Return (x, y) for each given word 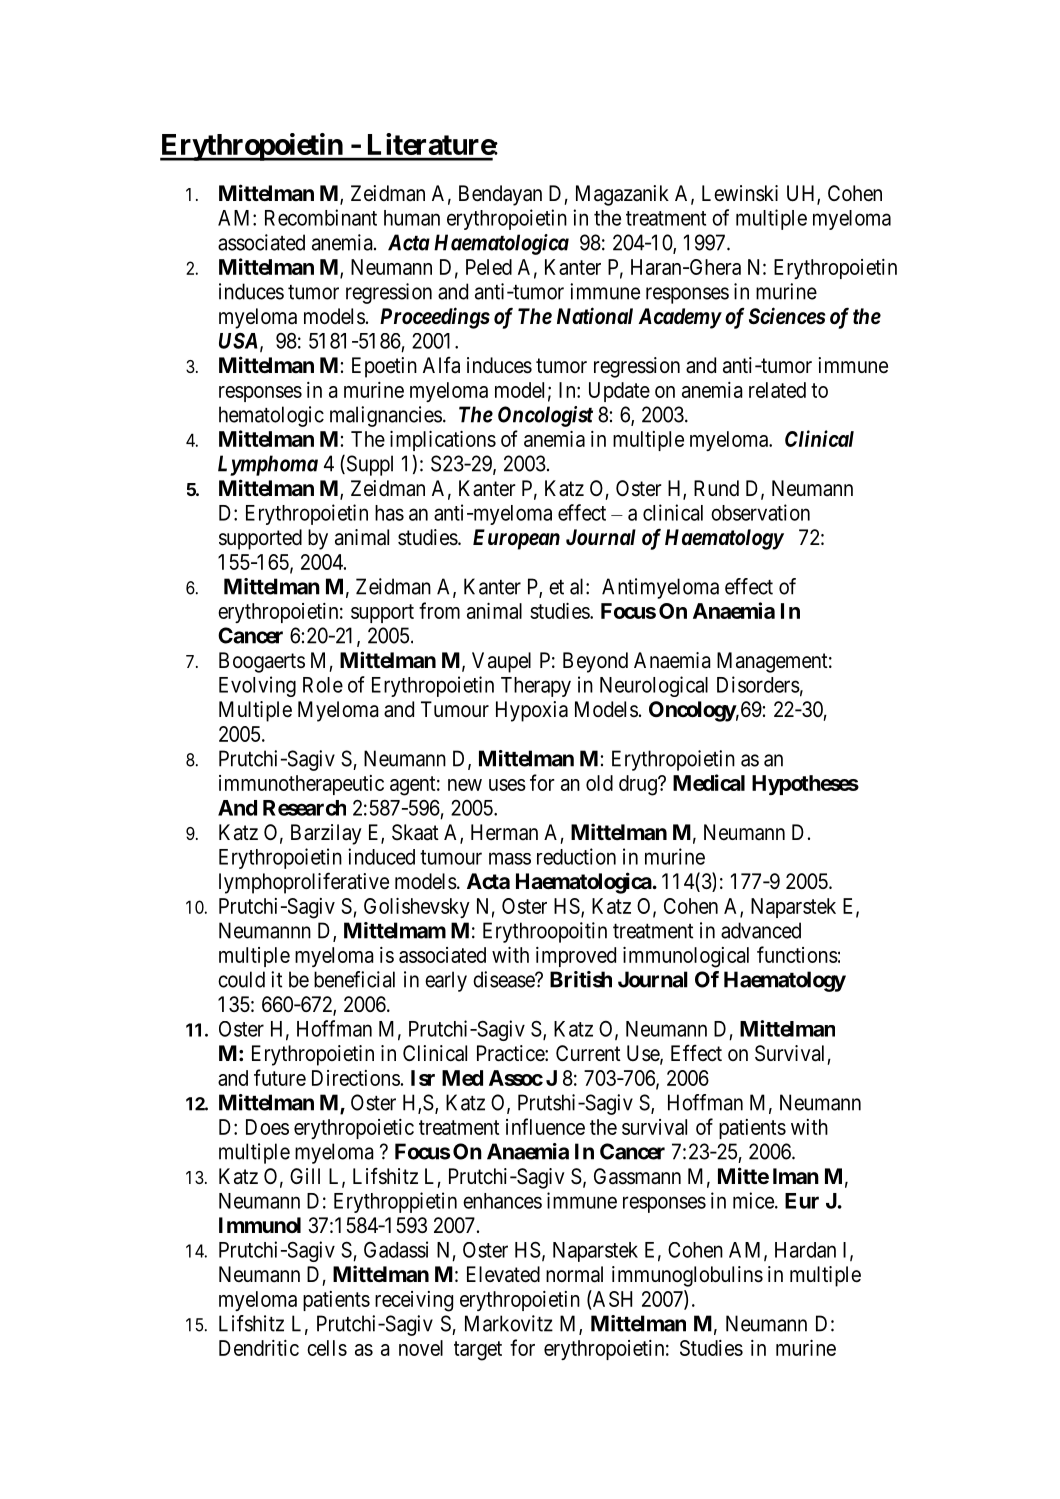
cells (327, 1348)
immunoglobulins (687, 1276)
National (595, 316)
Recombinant (321, 217)
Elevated (503, 1274)
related (777, 390)
